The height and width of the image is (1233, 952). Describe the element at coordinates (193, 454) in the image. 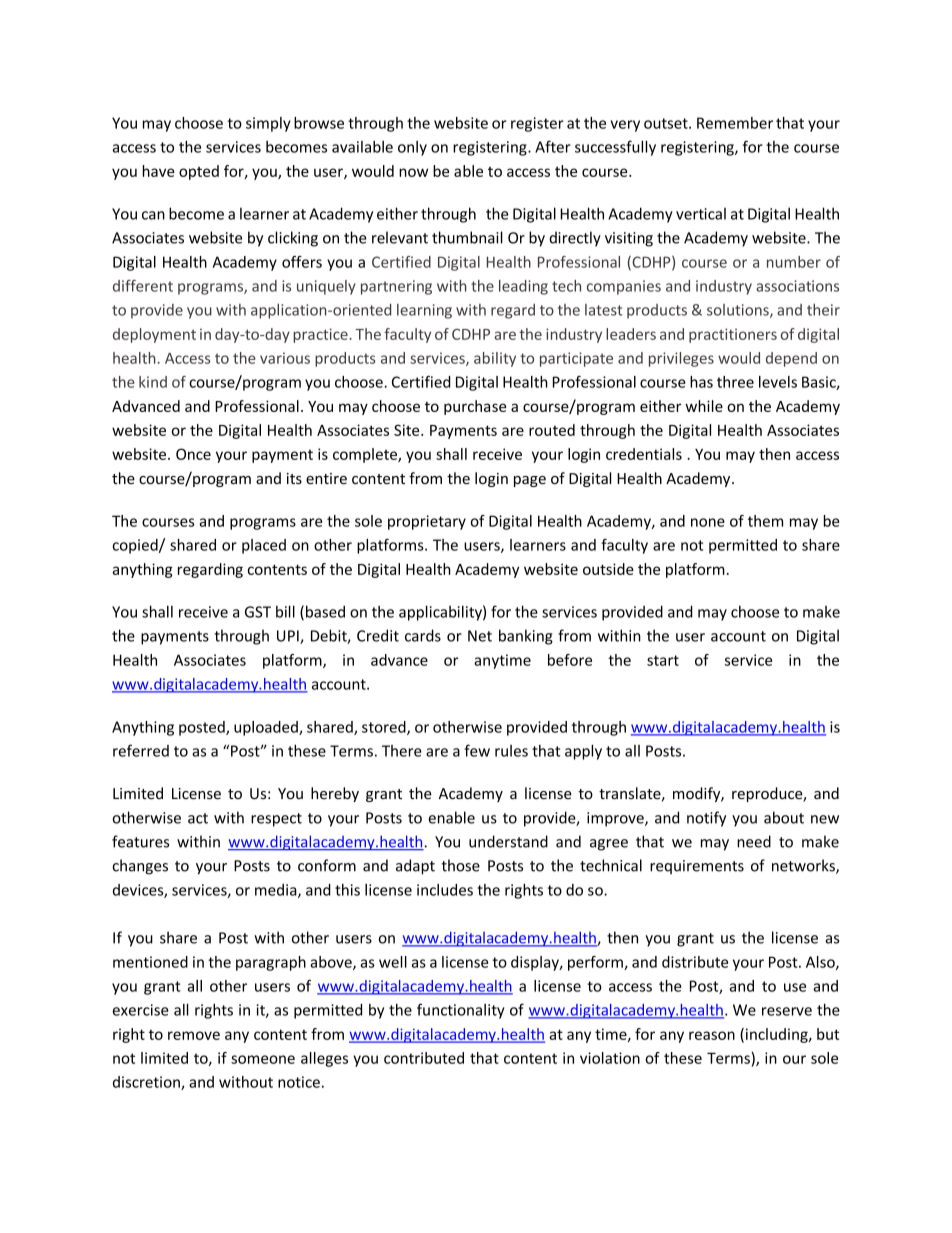

I see `Once` at that location.
